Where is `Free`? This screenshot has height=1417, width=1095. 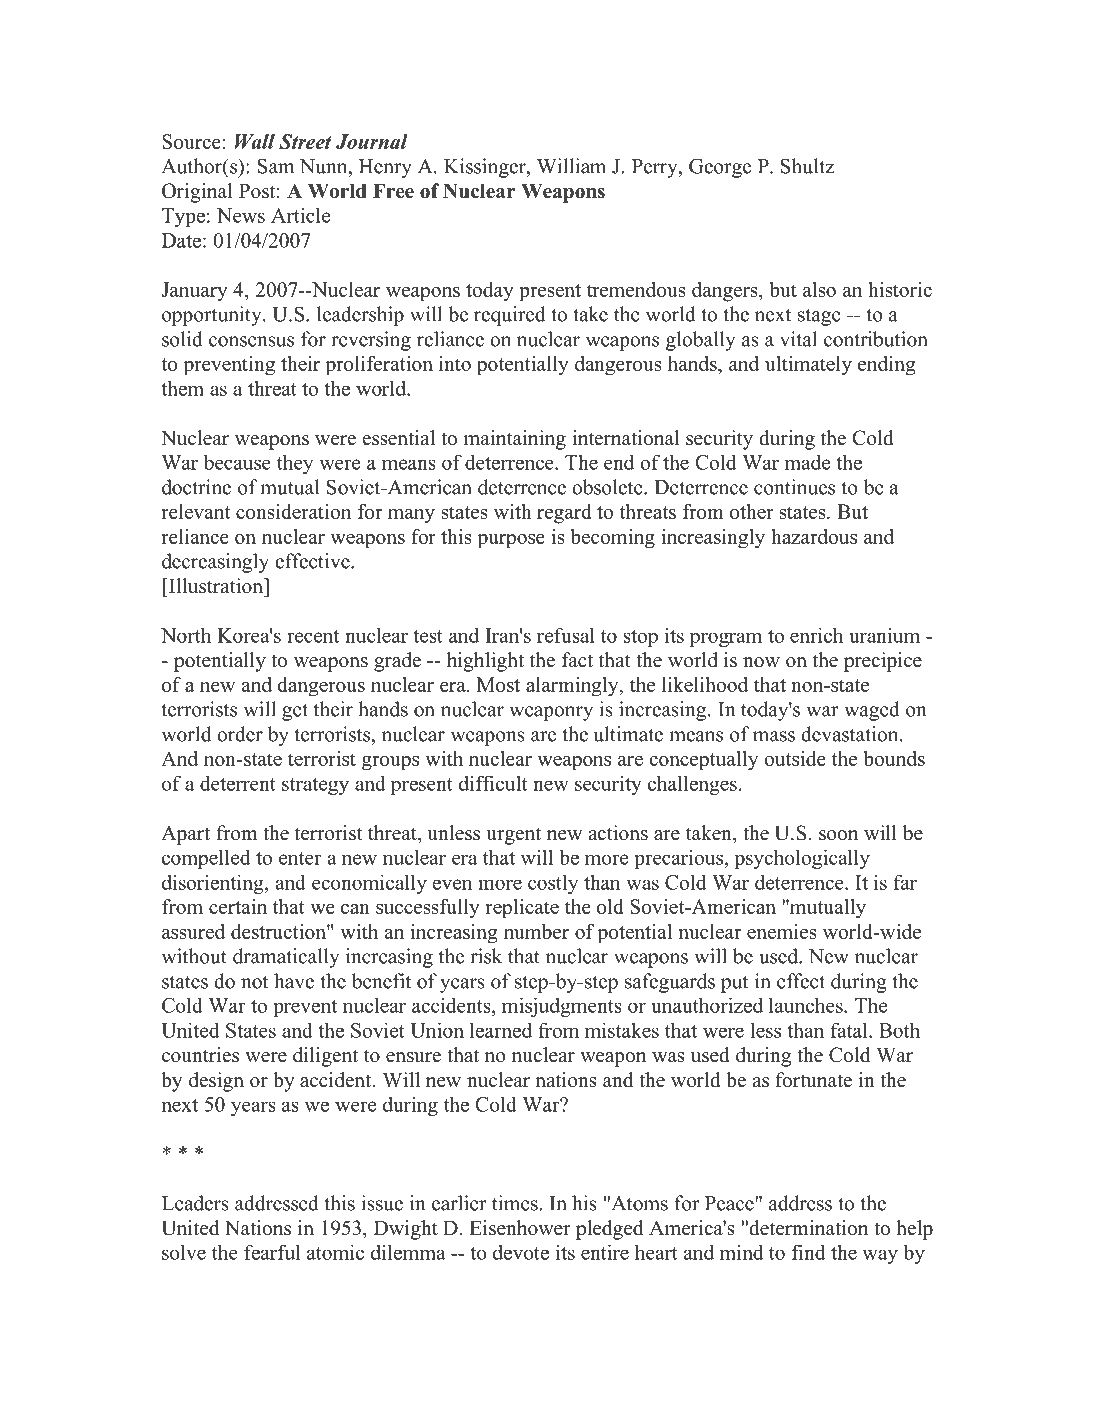
Free is located at coordinates (393, 191).
